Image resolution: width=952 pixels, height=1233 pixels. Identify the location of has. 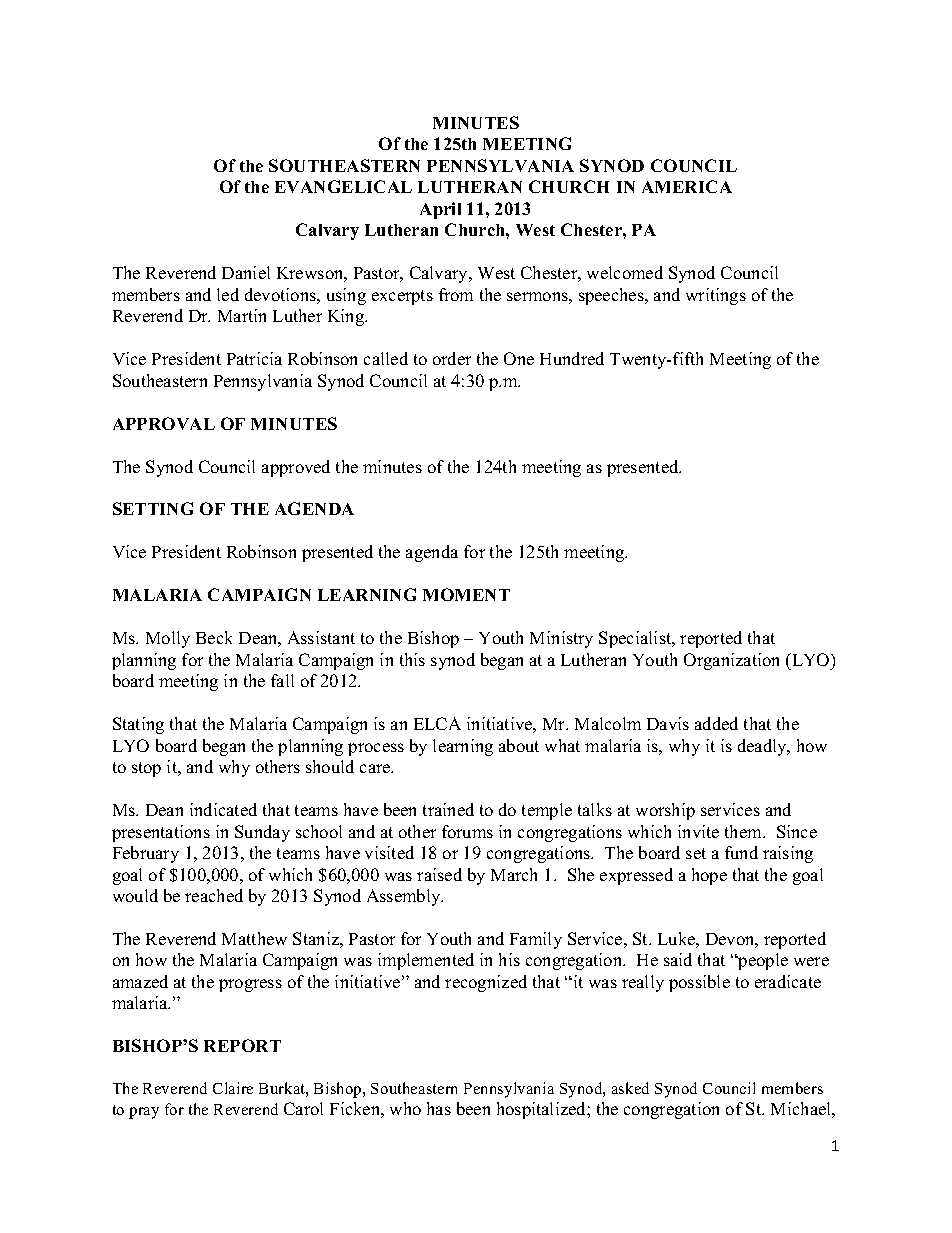
(439, 1108).
